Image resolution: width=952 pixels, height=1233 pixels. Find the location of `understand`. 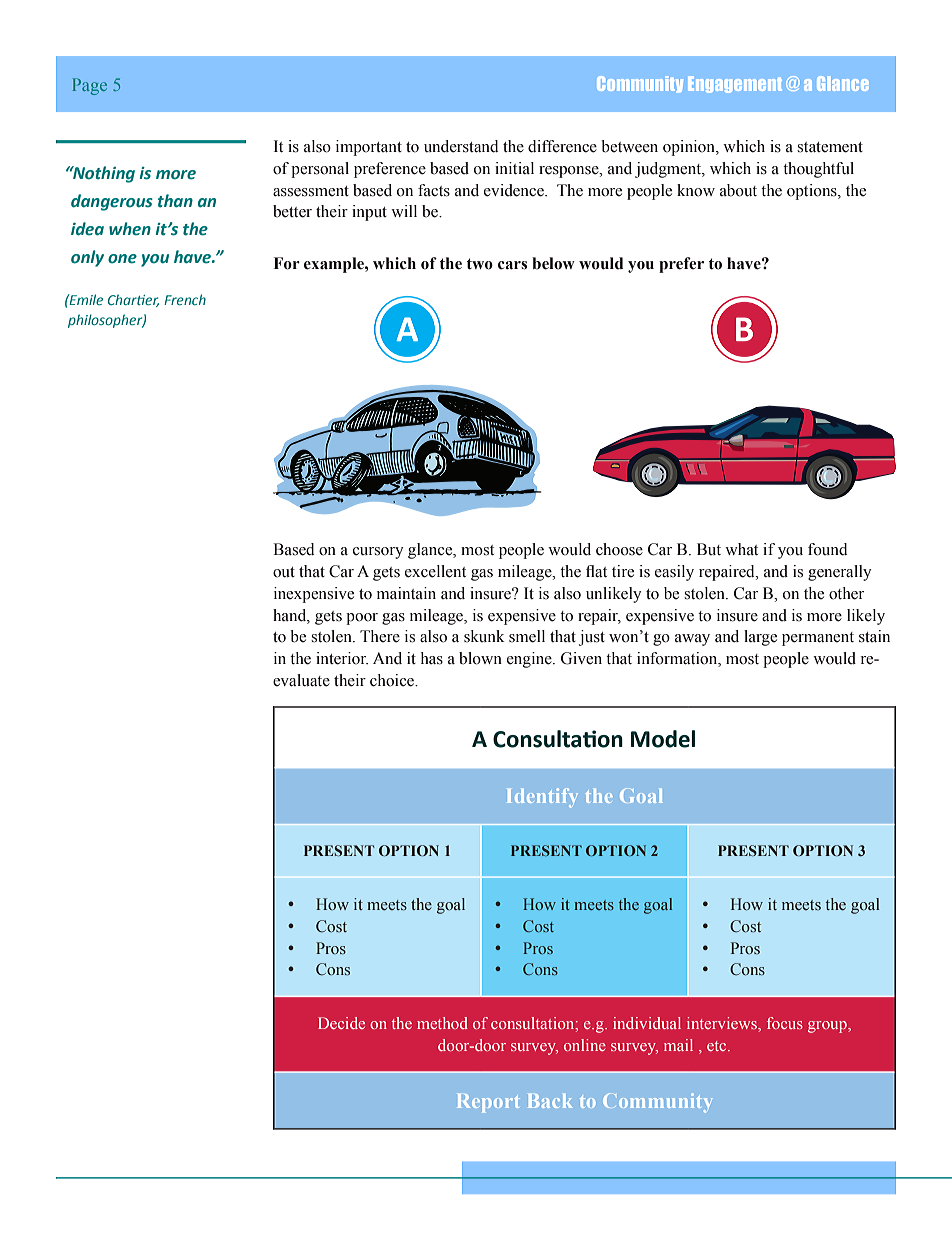

understand is located at coordinates (461, 146).
